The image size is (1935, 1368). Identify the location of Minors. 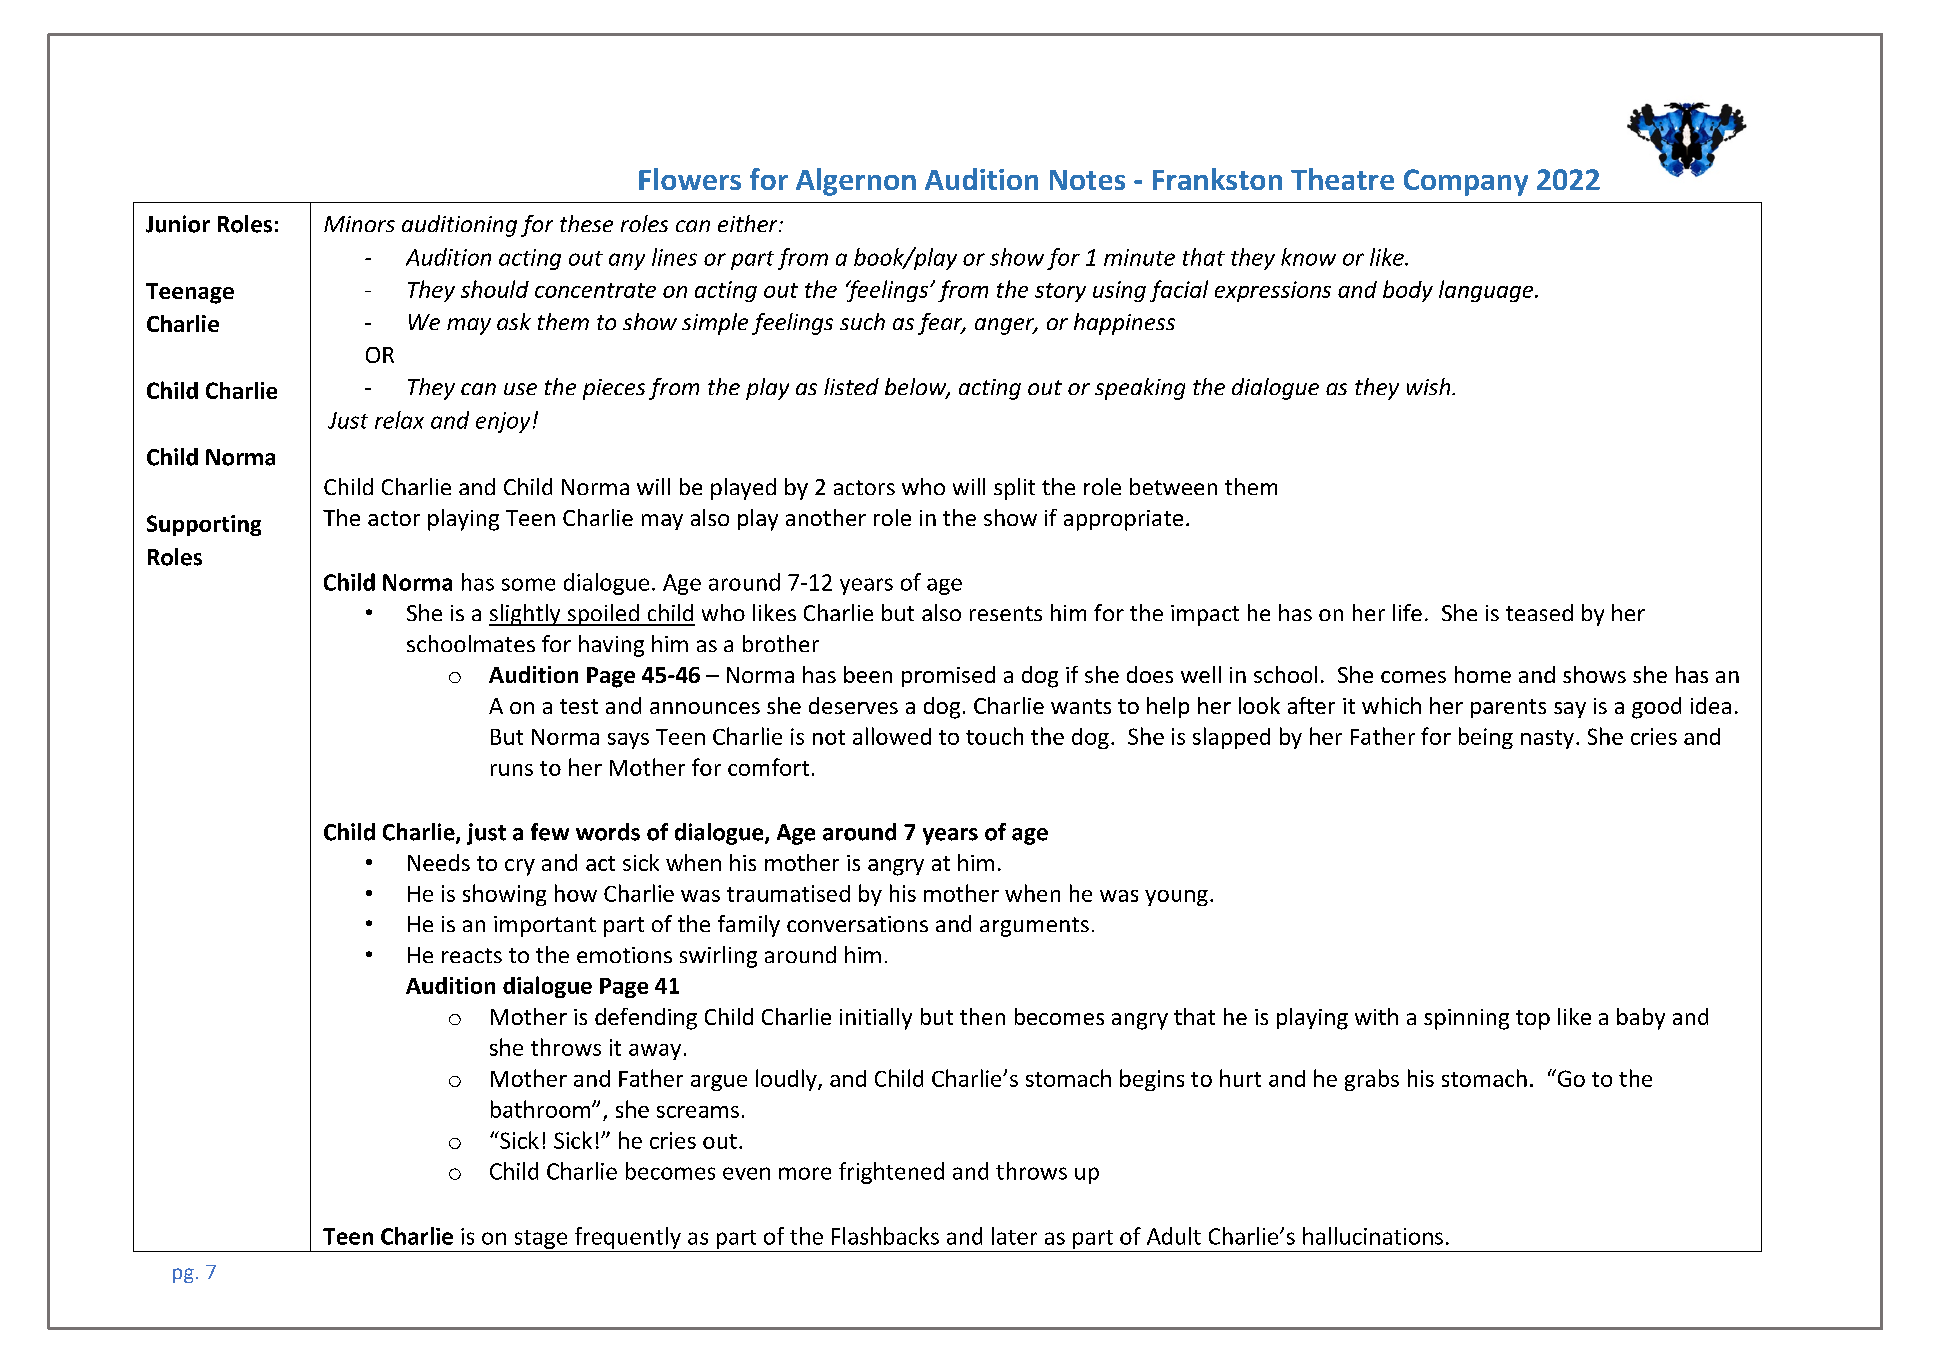
(359, 224).
